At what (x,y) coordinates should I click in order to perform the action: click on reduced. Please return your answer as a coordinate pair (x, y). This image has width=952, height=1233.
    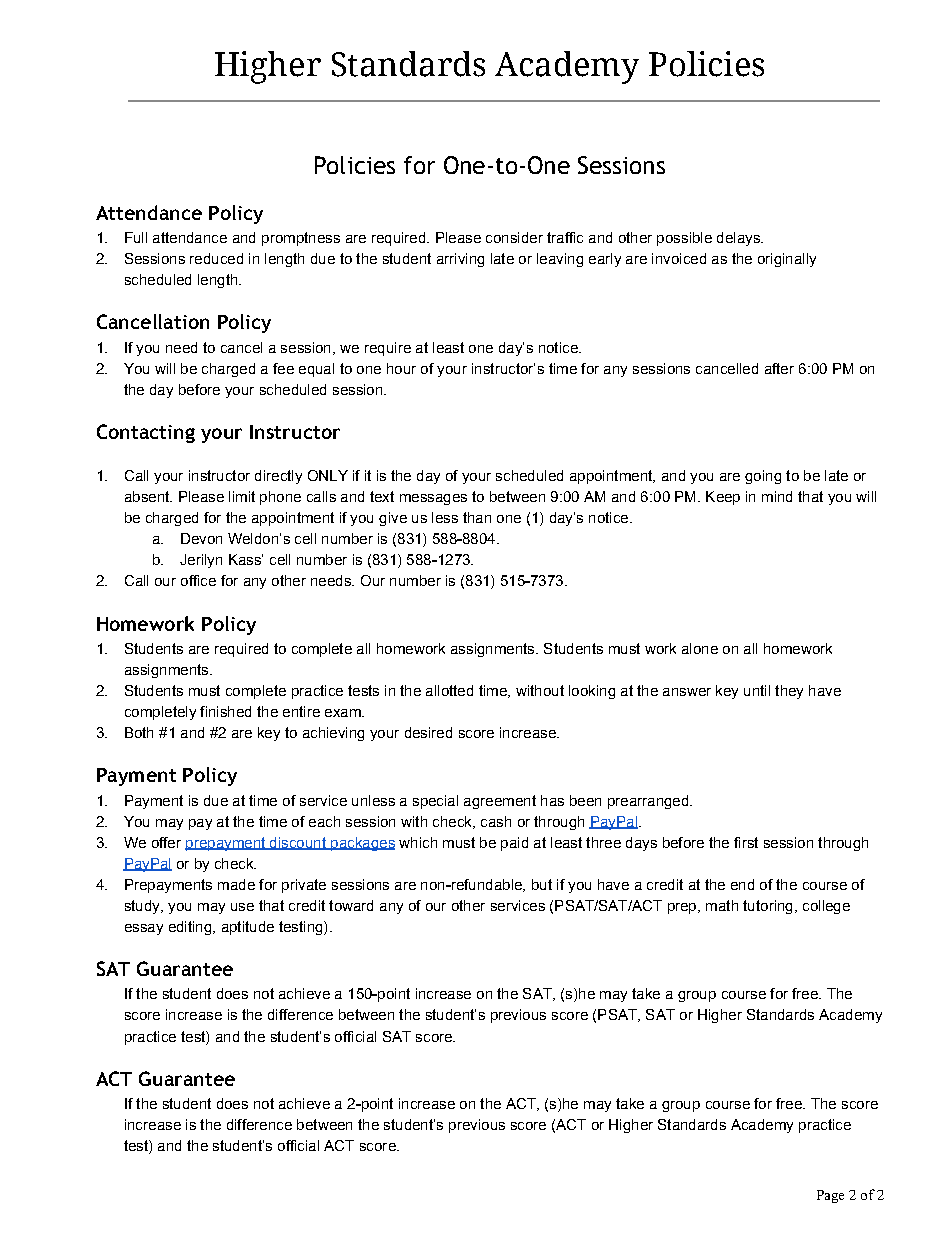
    Looking at the image, I should click on (216, 258).
